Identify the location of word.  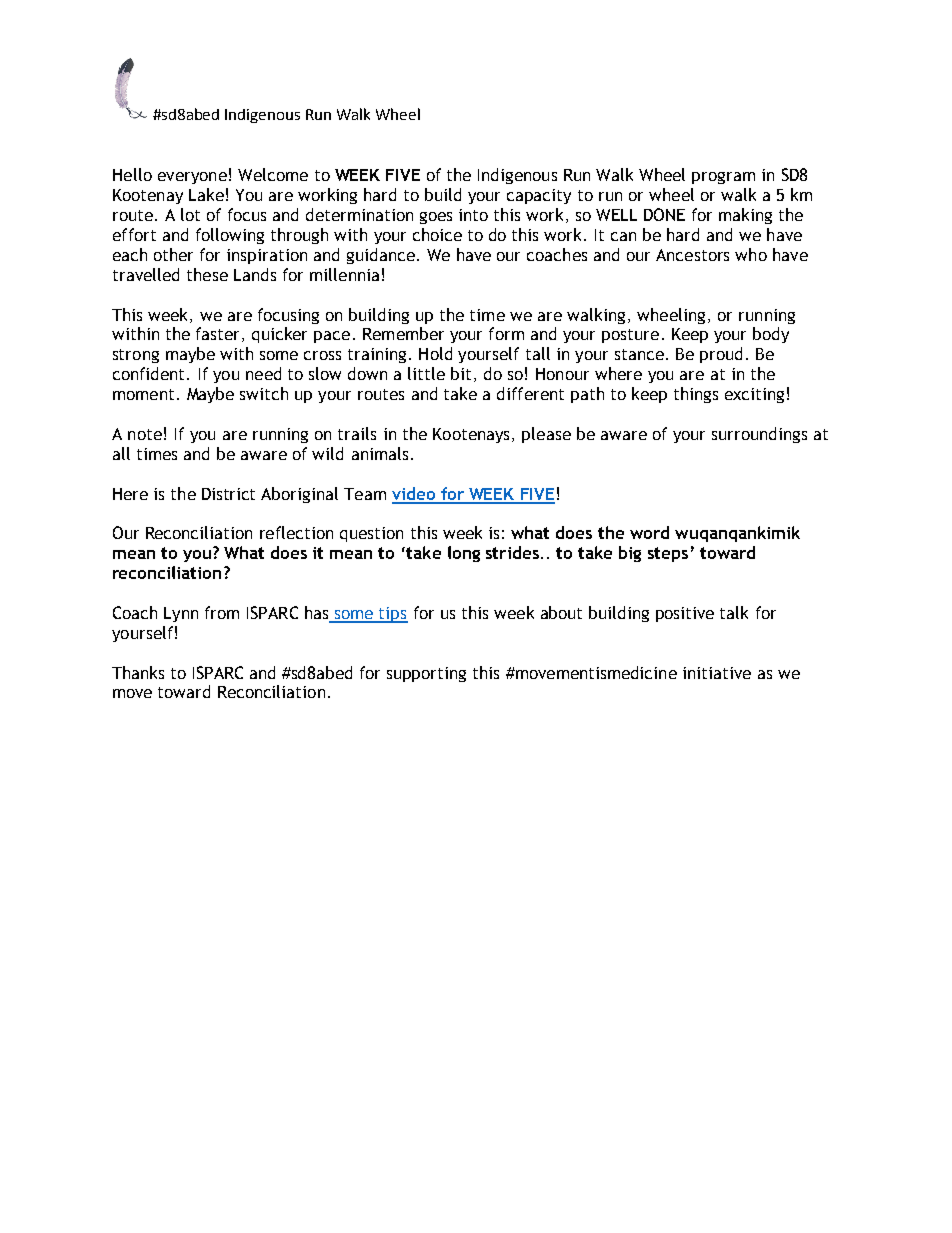
(649, 532).
